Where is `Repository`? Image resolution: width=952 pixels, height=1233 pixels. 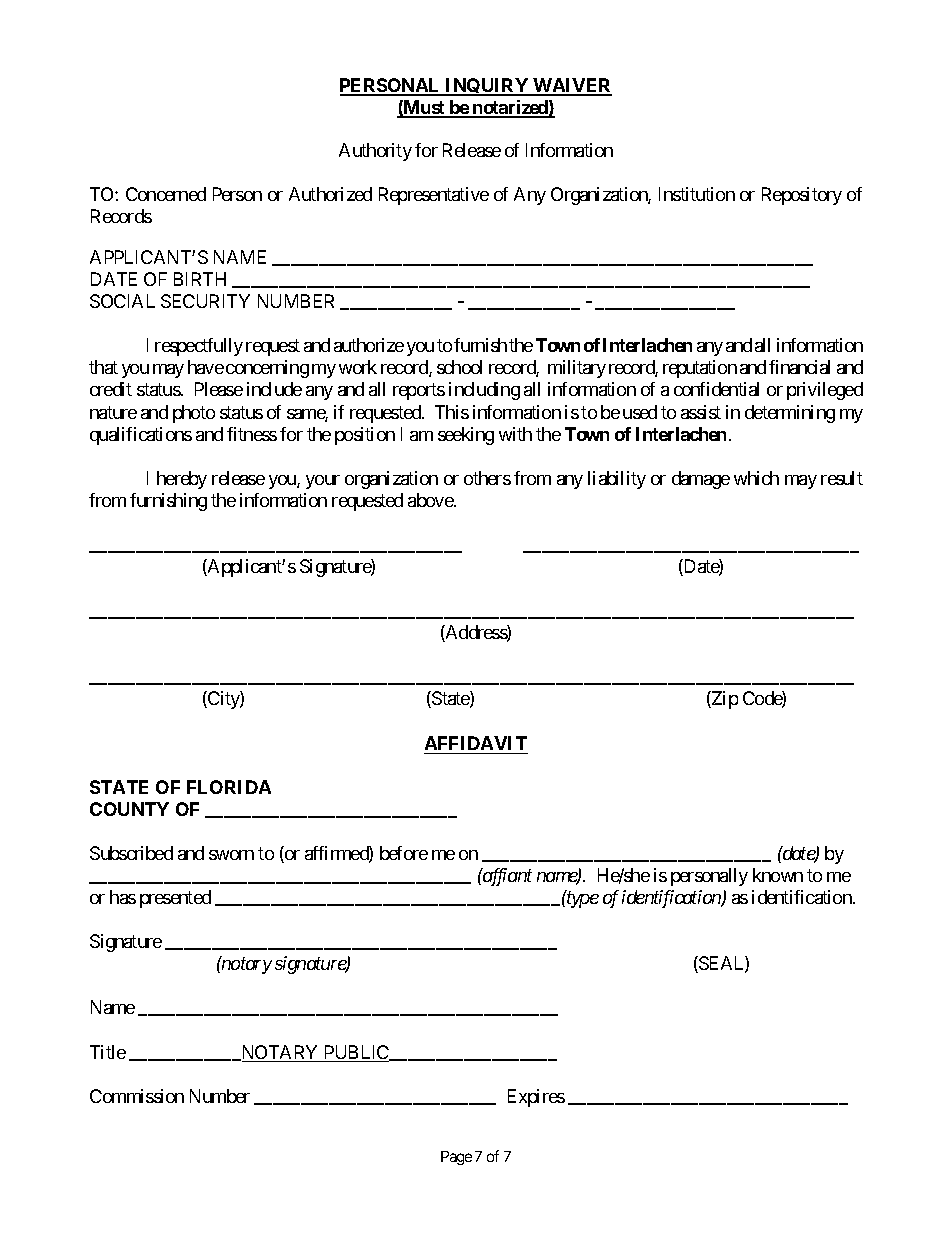 Repository is located at coordinates (802, 196).
